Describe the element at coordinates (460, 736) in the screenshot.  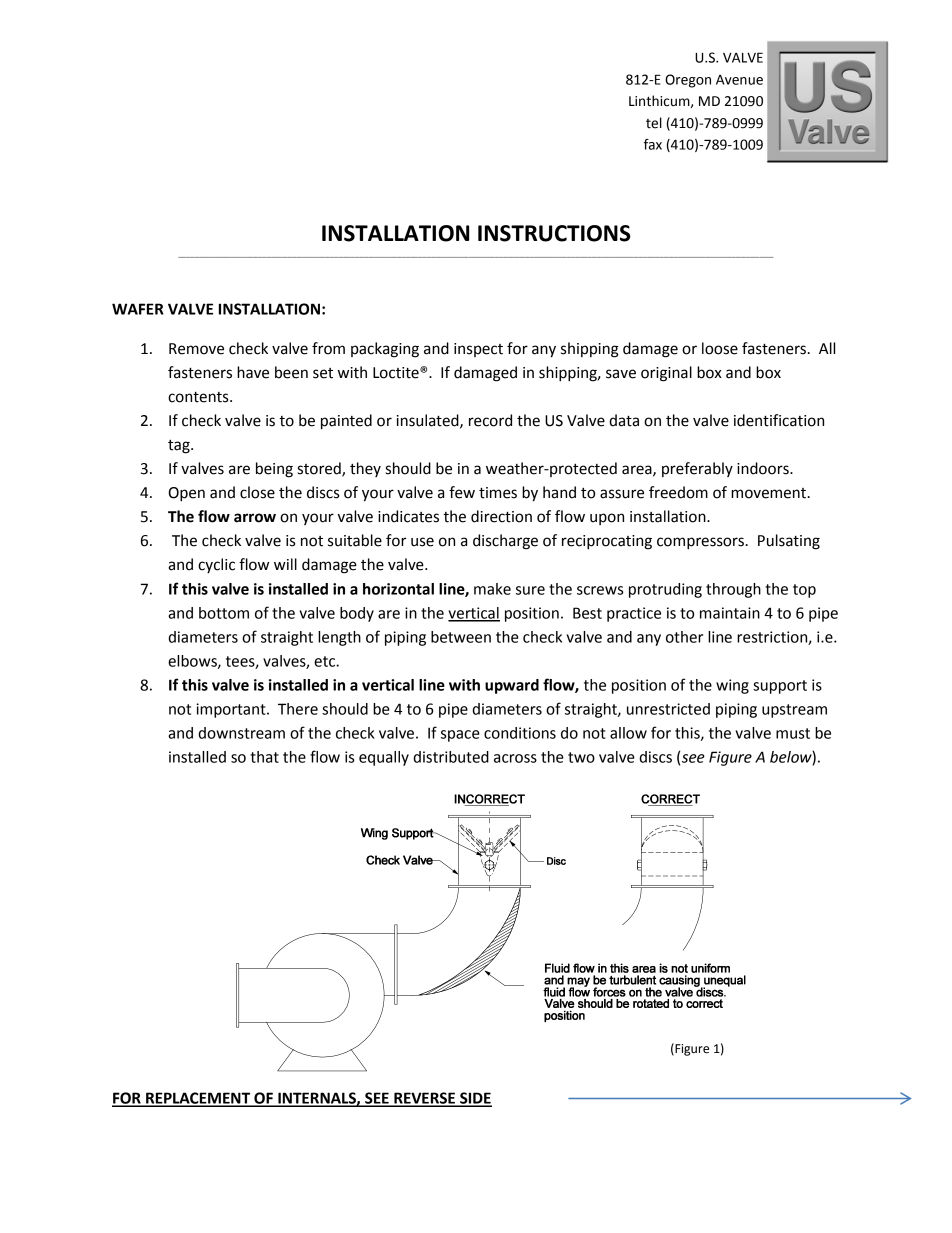
I see `space` at that location.
